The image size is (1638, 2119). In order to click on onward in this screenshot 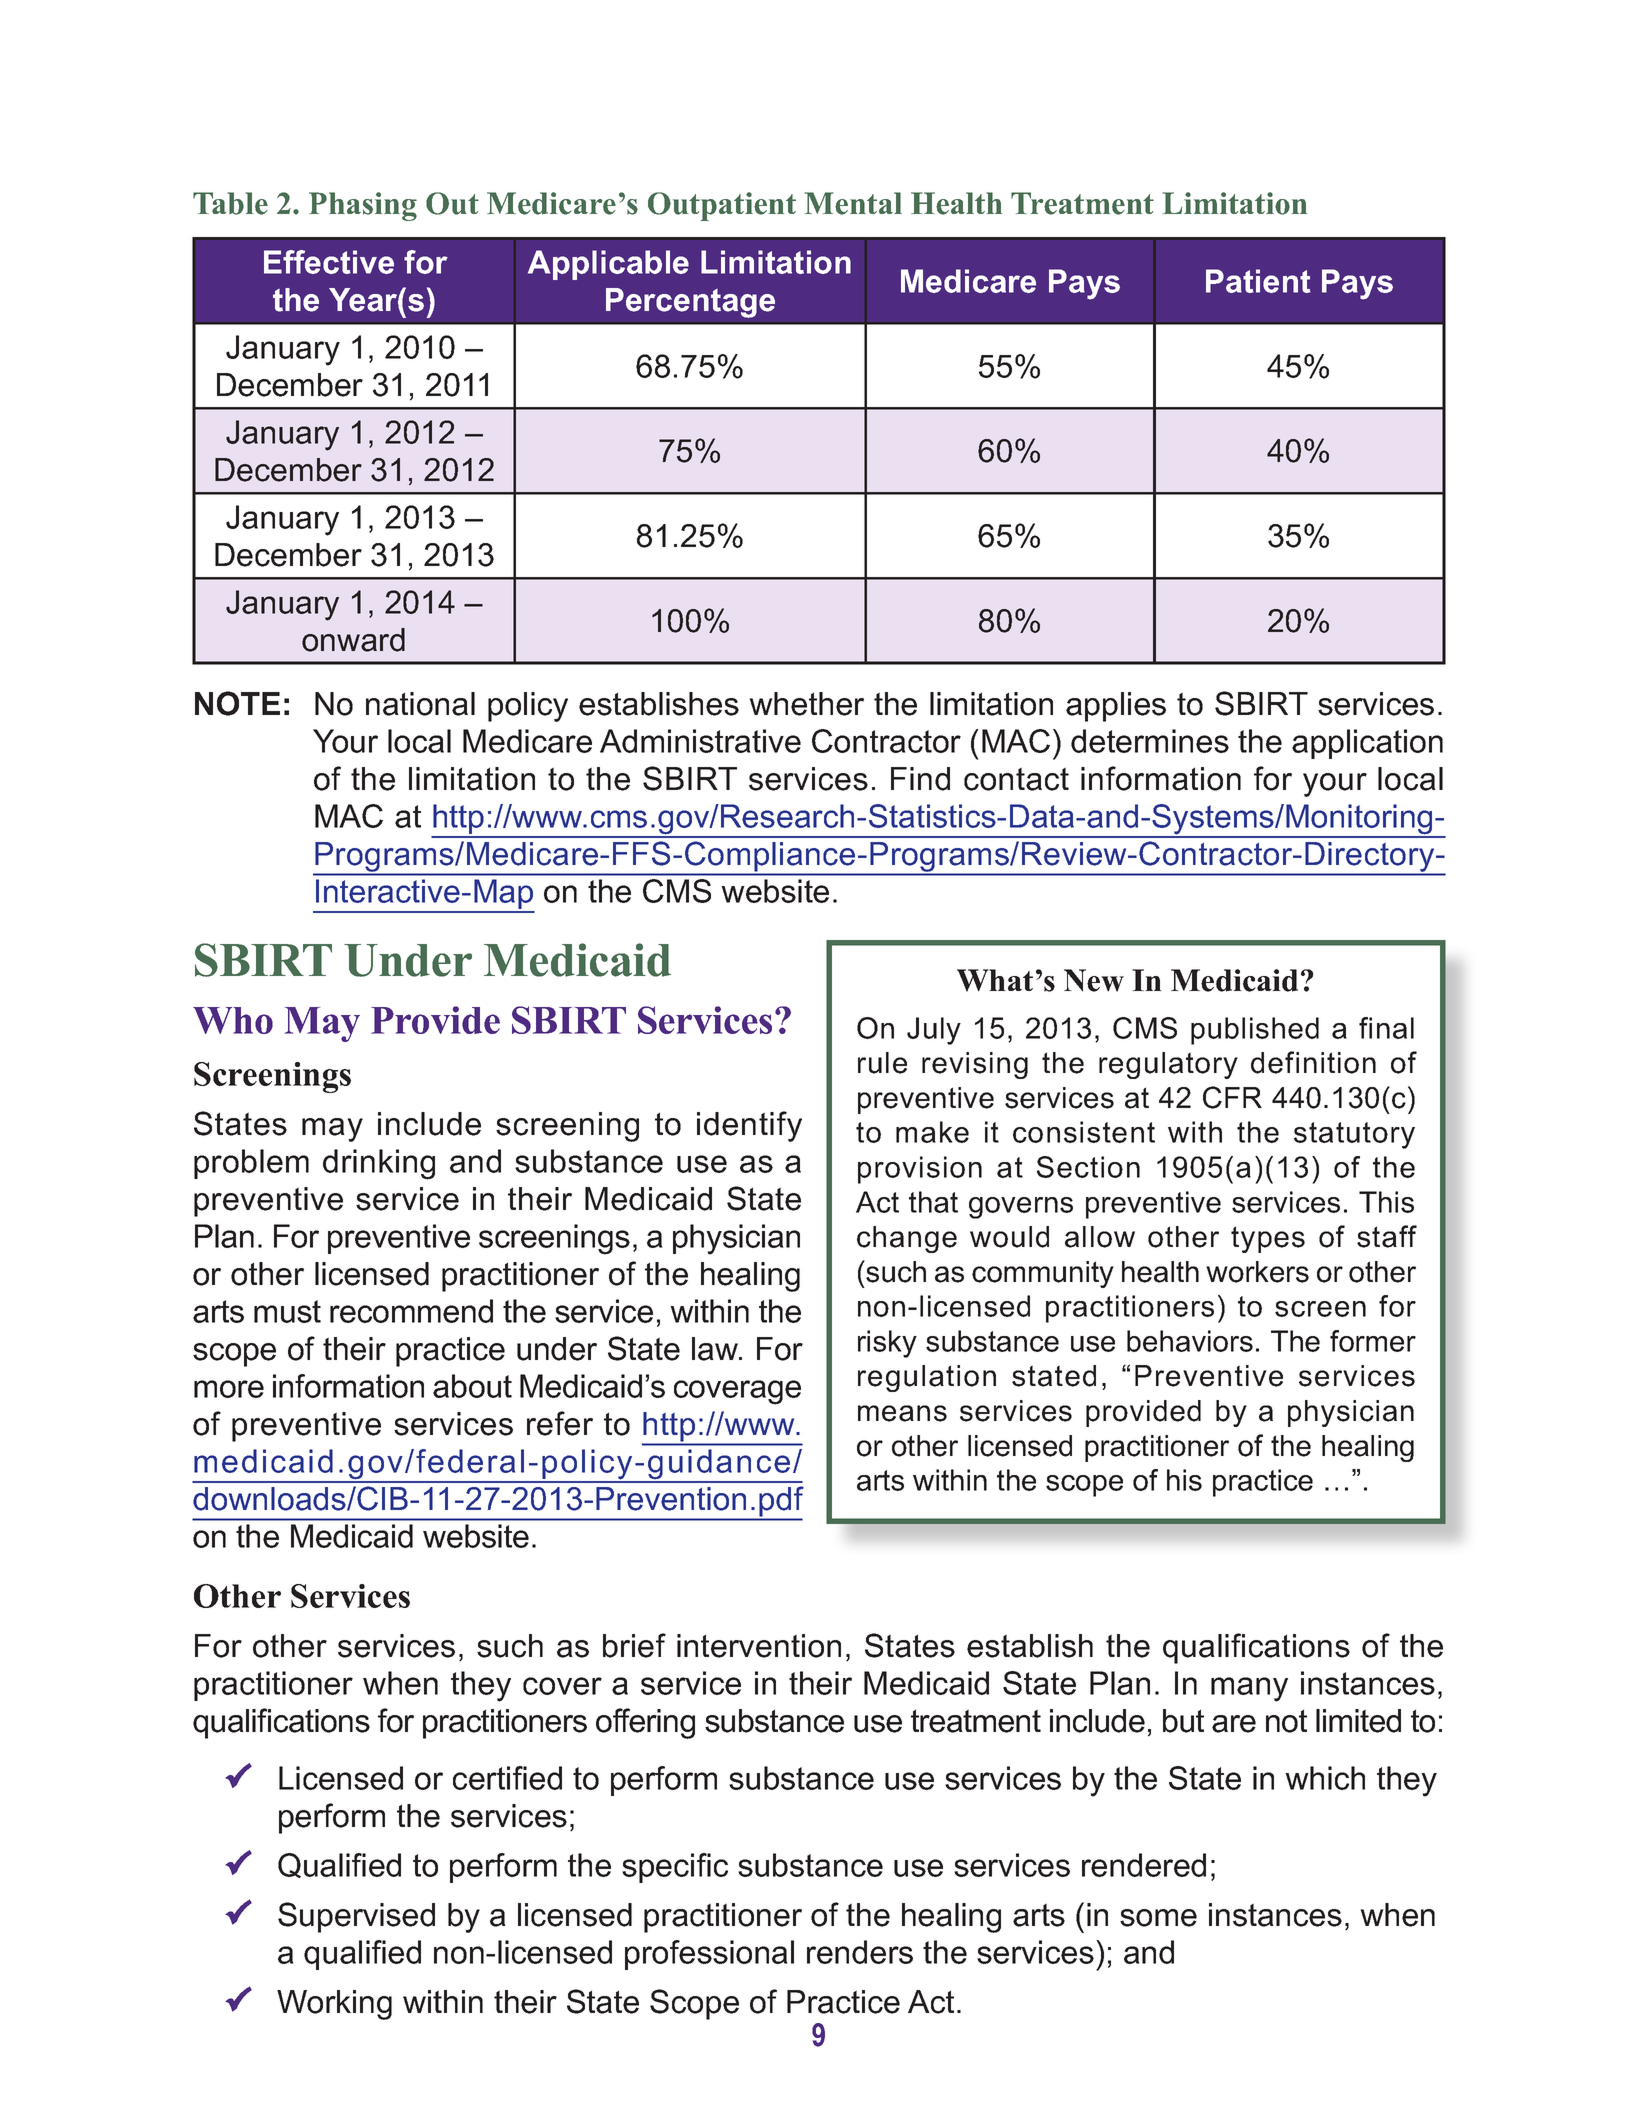, I will do `click(353, 640)`.
